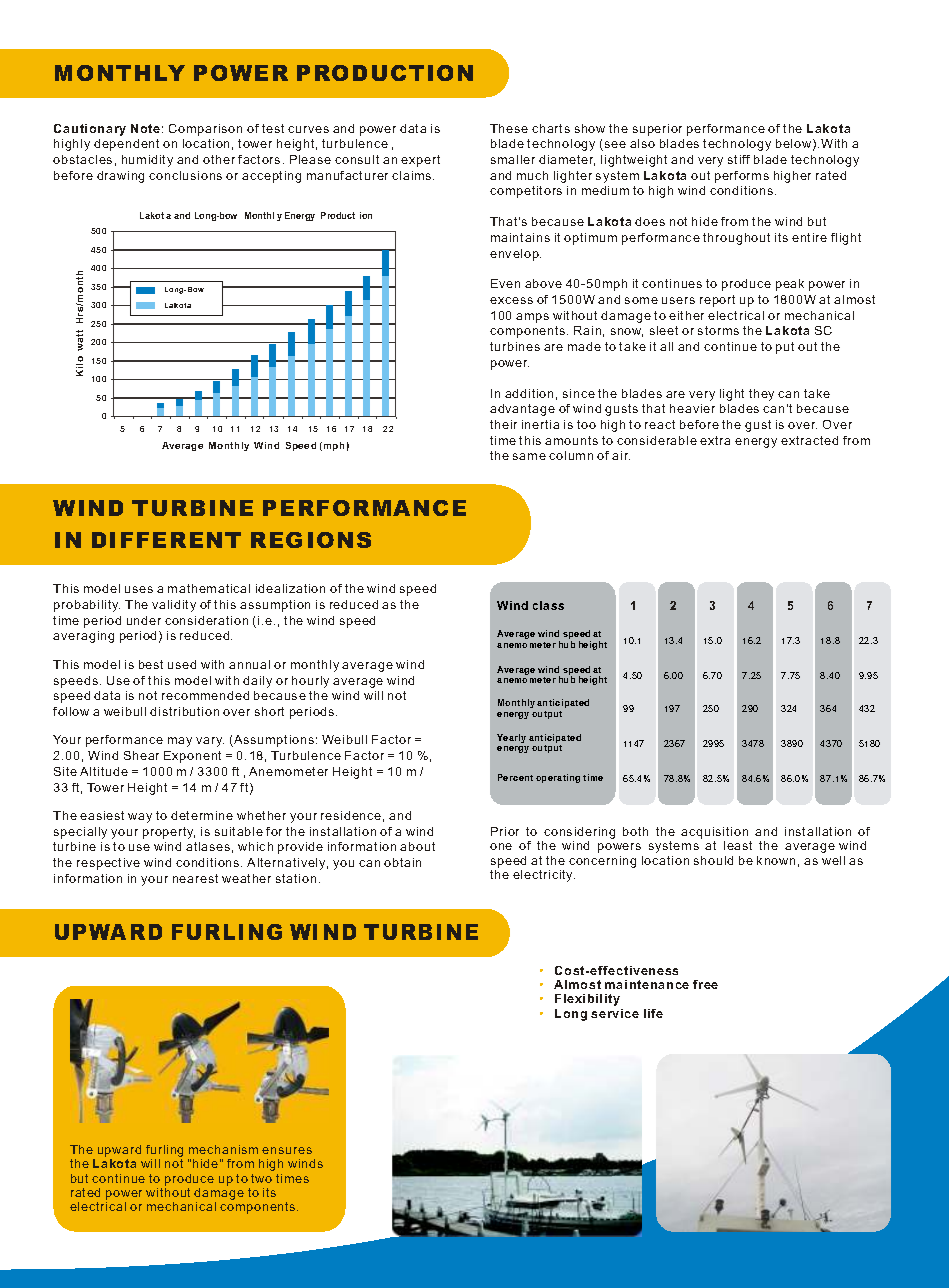 The image size is (949, 1288). I want to click on ensures, so click(287, 1150).
